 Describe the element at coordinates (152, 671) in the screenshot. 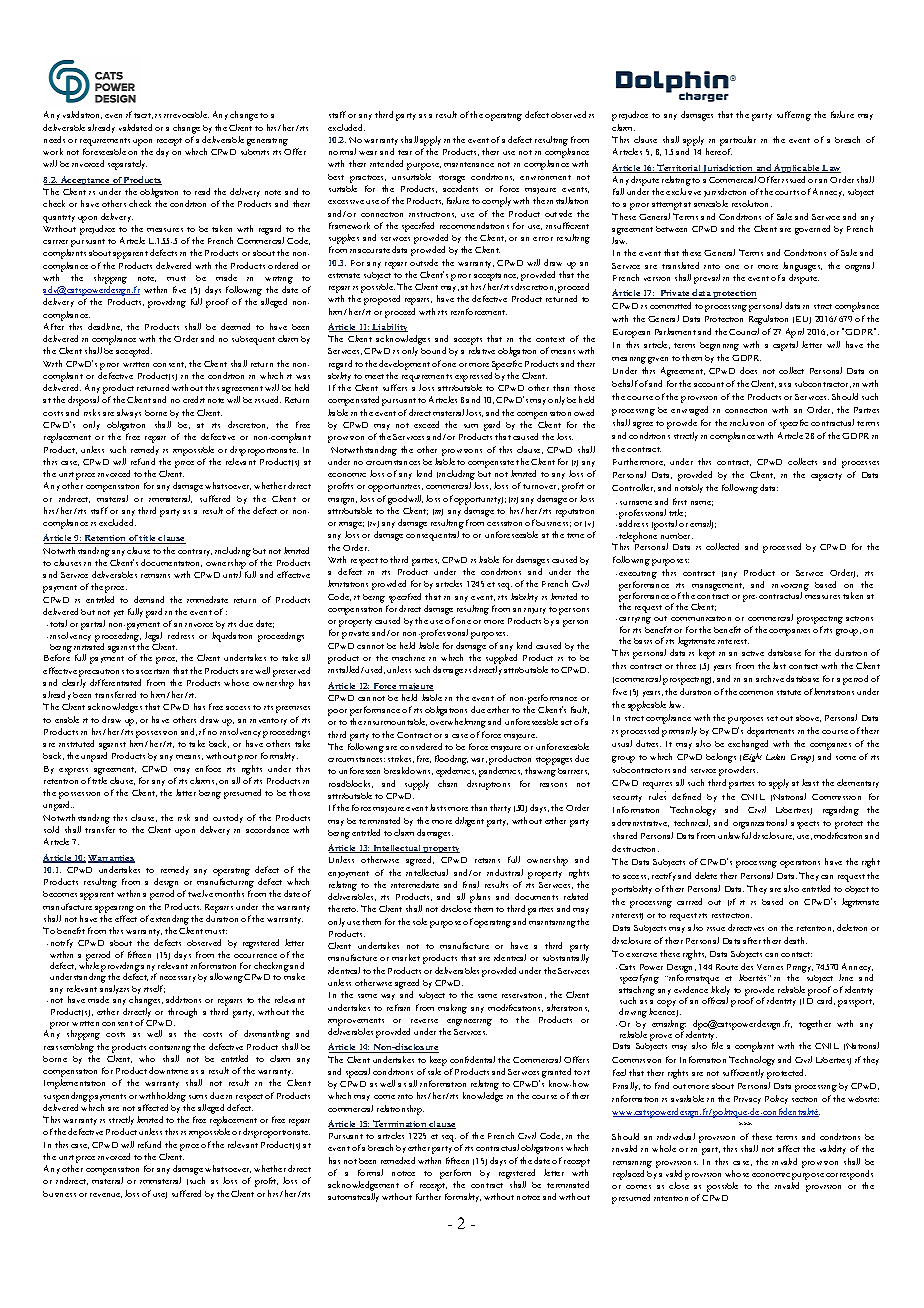

I see `ascertain` at that location.
